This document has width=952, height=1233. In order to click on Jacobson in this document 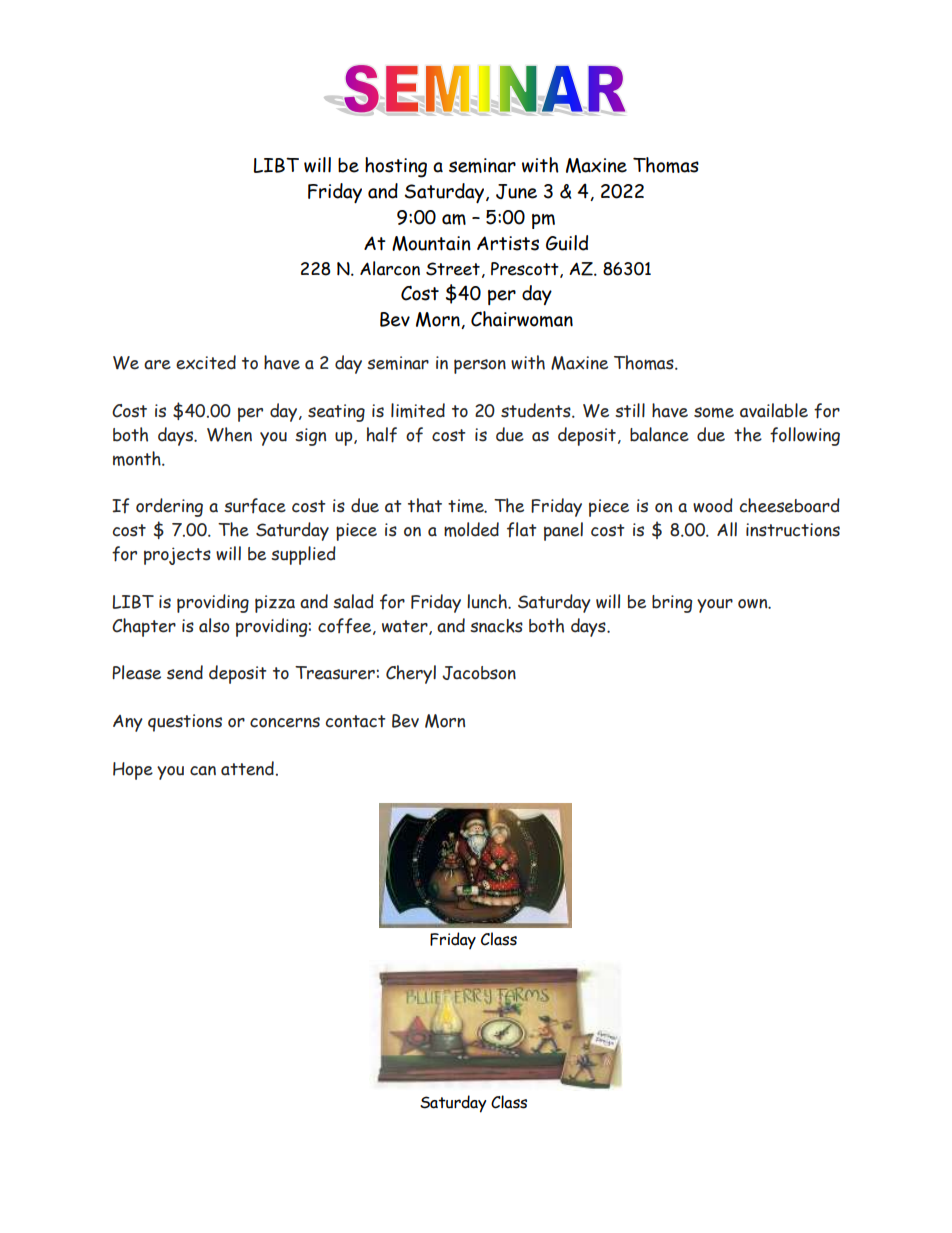, I will do `click(479, 673)`.
